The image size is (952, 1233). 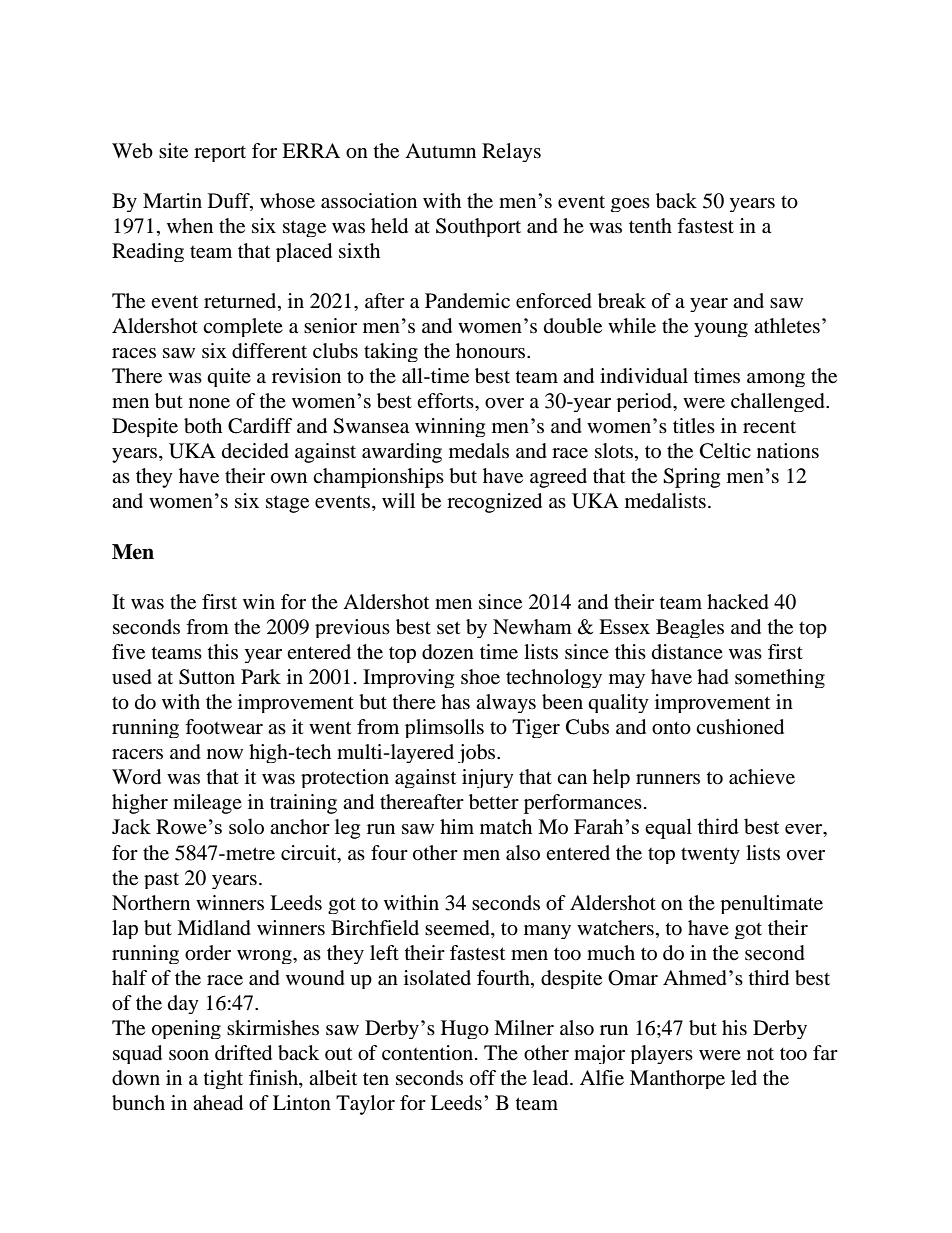 What do you see at coordinates (668, 779) in the screenshot?
I see `runners` at bounding box center [668, 779].
